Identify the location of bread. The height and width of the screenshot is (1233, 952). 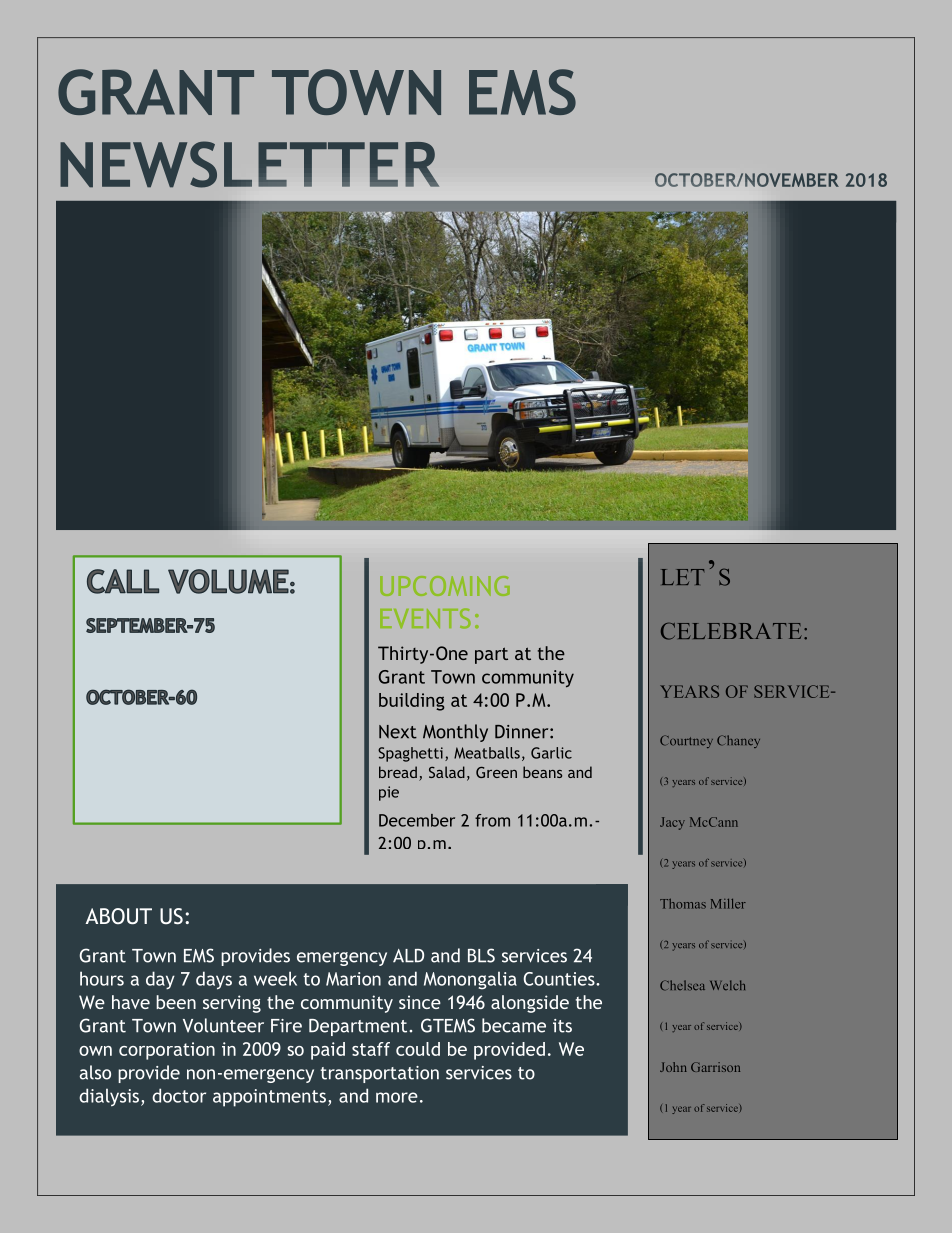
(398, 772).
